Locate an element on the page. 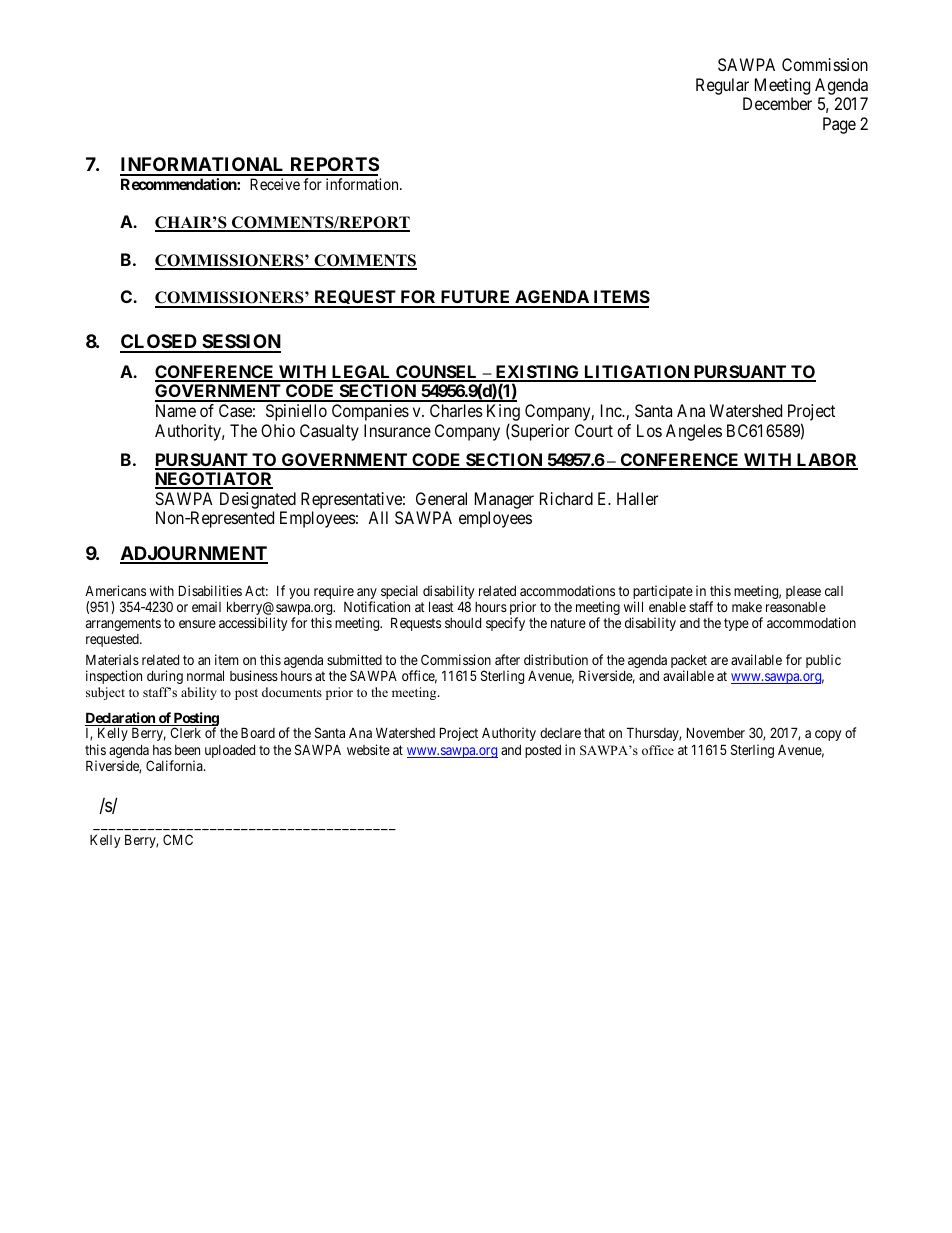 The image size is (952, 1233). make is located at coordinates (747, 607).
